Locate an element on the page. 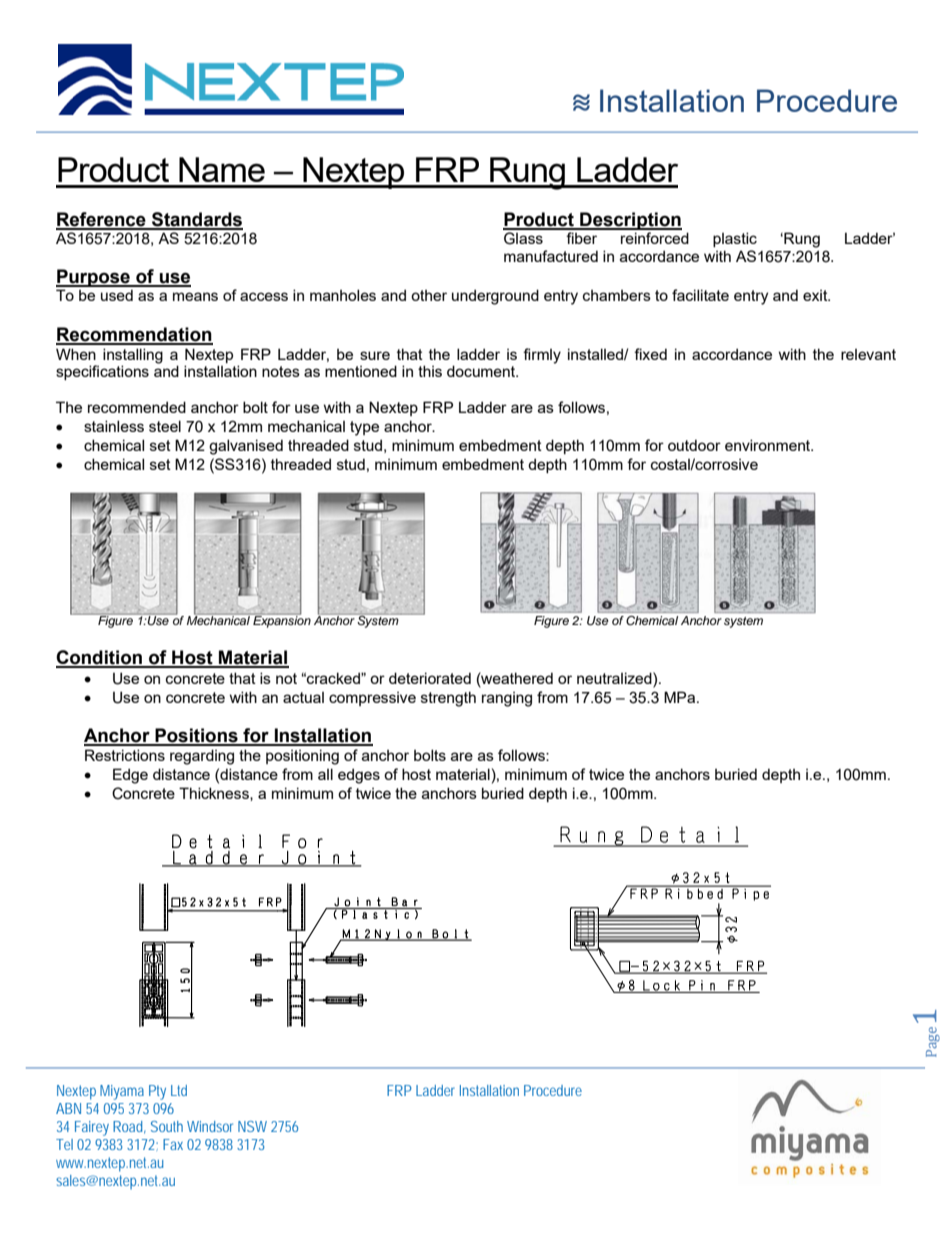 The width and height of the image is (952, 1233). manufactured is located at coordinates (551, 256).
